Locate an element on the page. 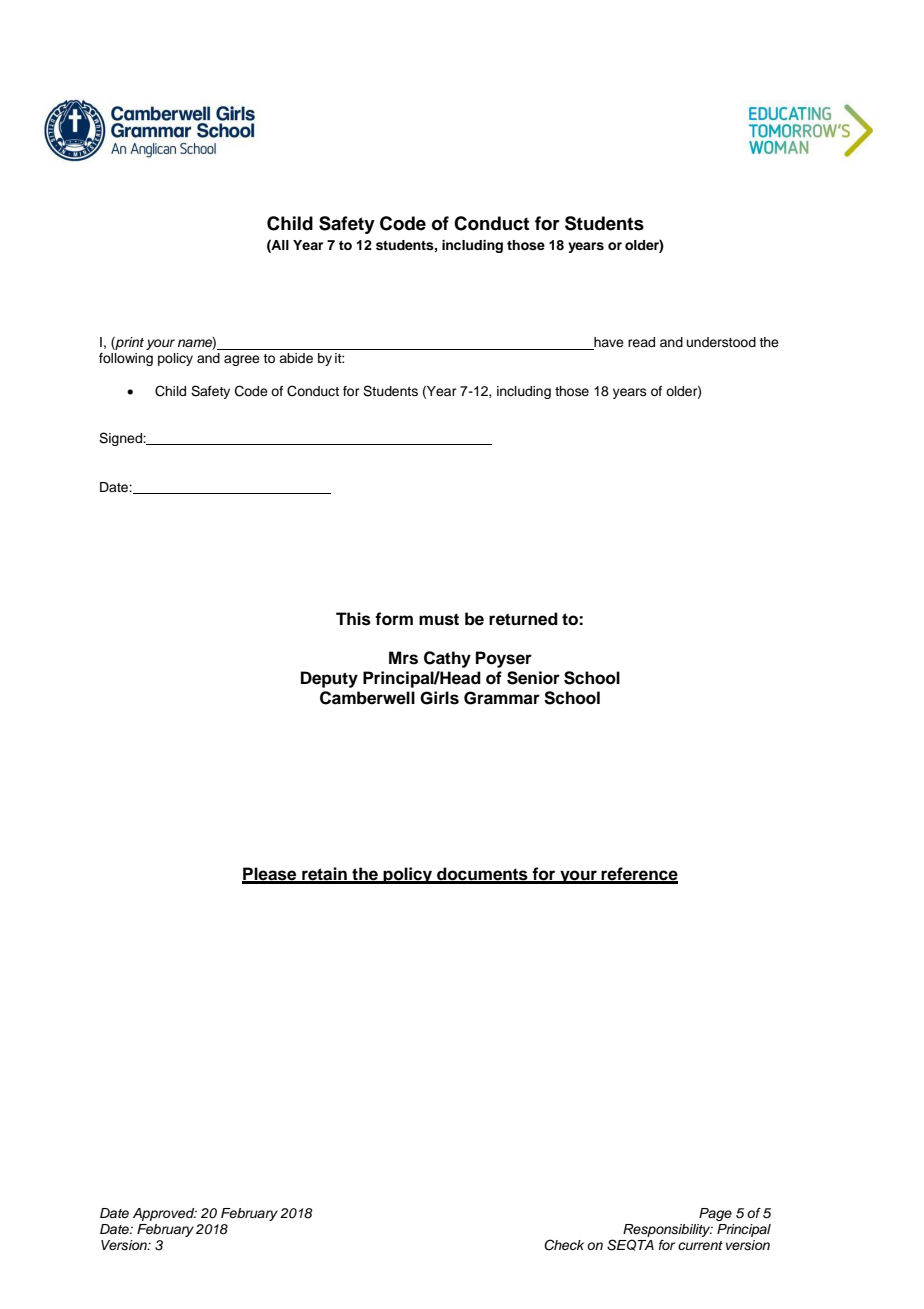 The height and width of the page is (1309, 924). retain is located at coordinates (324, 875).
